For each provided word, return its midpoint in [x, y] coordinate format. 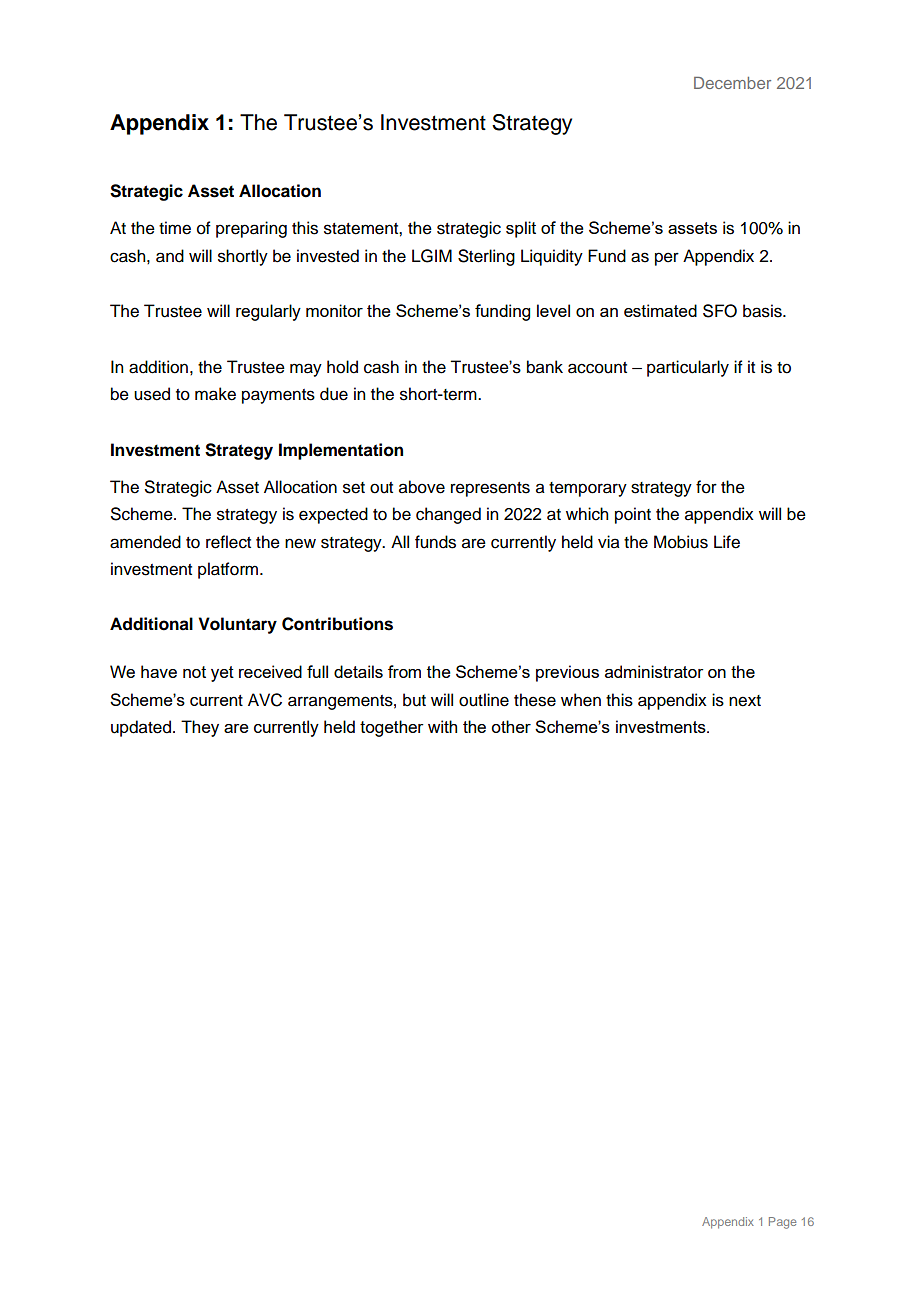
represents [490, 489]
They [200, 728]
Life [727, 542]
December [732, 83]
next [745, 701]
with [442, 726]
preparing [251, 229]
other [511, 726]
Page [782, 1223]
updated [141, 728]
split [521, 229]
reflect [228, 542]
